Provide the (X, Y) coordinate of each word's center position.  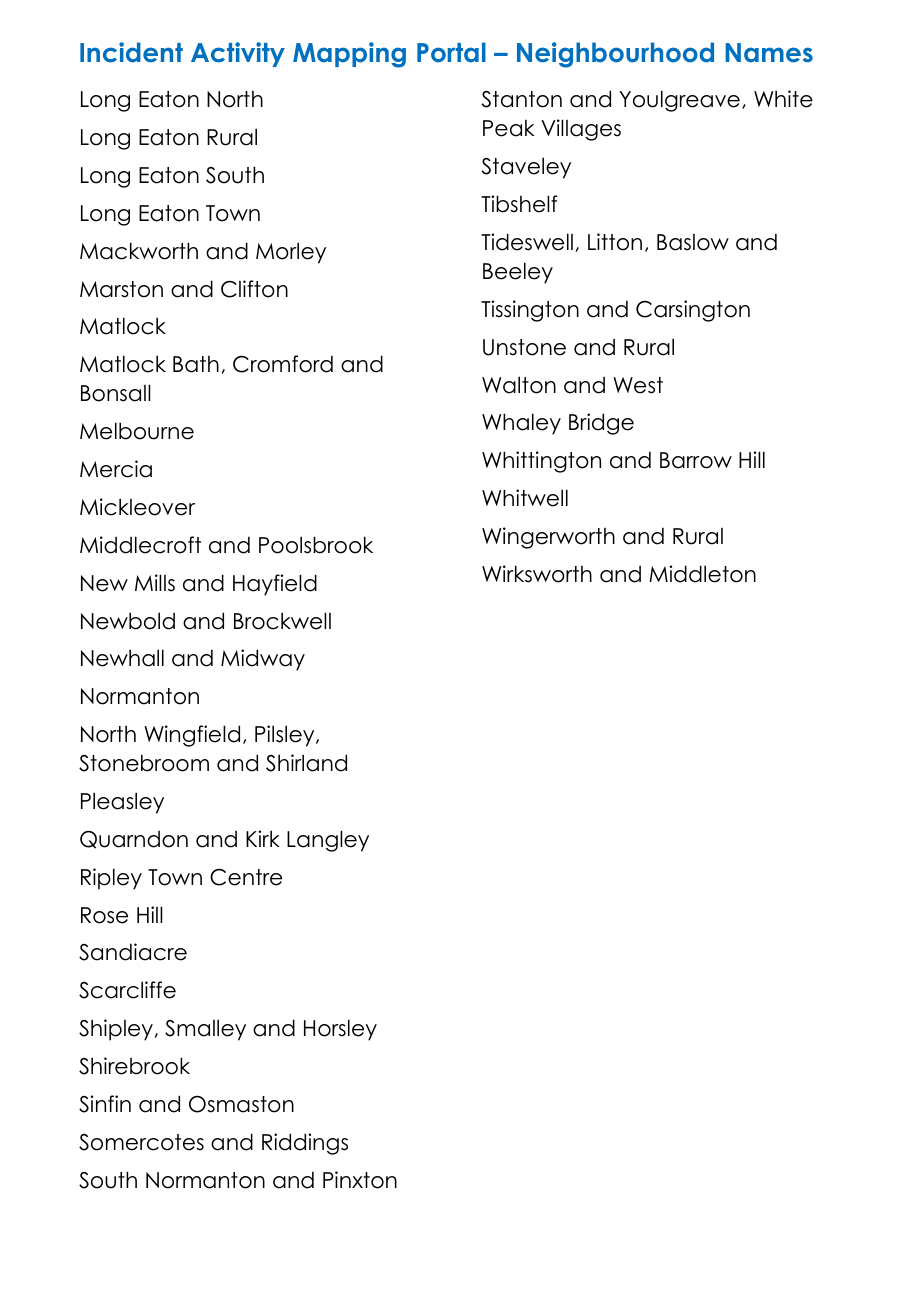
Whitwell (525, 498)
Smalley (205, 1030)
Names (769, 53)
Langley (328, 841)
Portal (451, 52)
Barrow (696, 460)
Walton (519, 385)
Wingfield (192, 736)
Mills (155, 583)
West (638, 385)
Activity (238, 54)
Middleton (702, 574)
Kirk (263, 838)
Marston (121, 289)
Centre (246, 877)
